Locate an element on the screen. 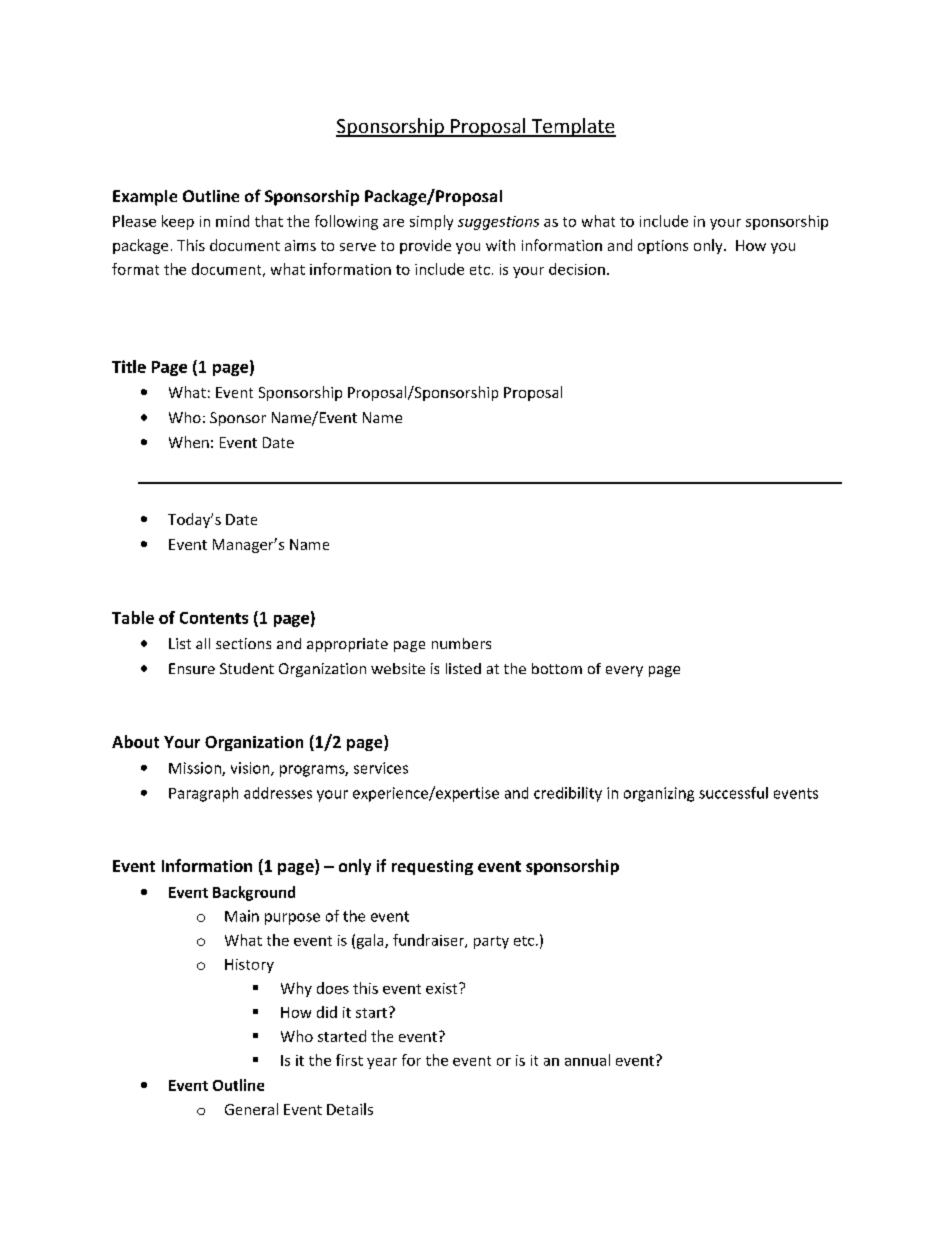 The image size is (952, 1233). Ensure is located at coordinates (192, 668).
